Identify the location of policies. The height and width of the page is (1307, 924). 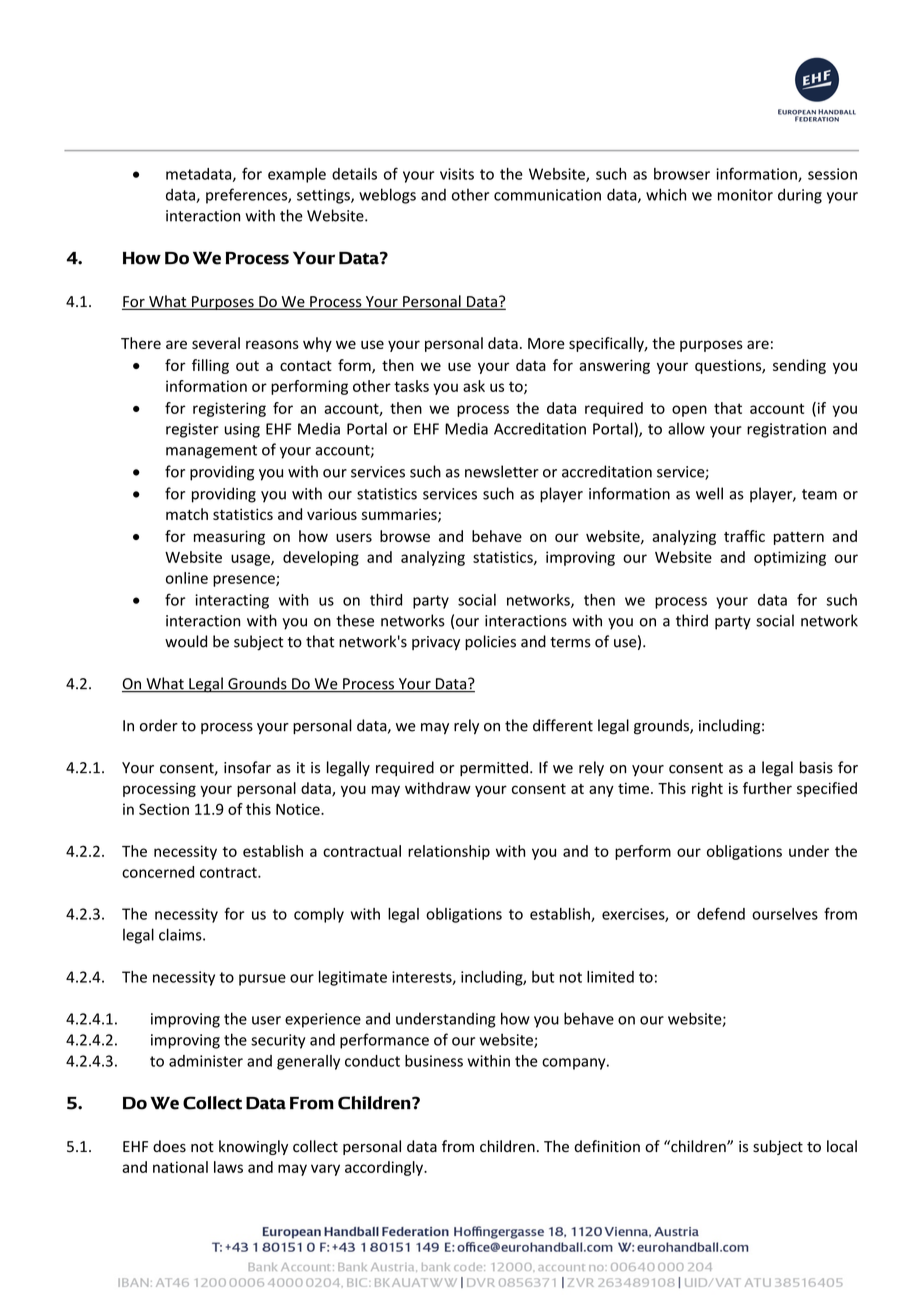
(490, 642).
